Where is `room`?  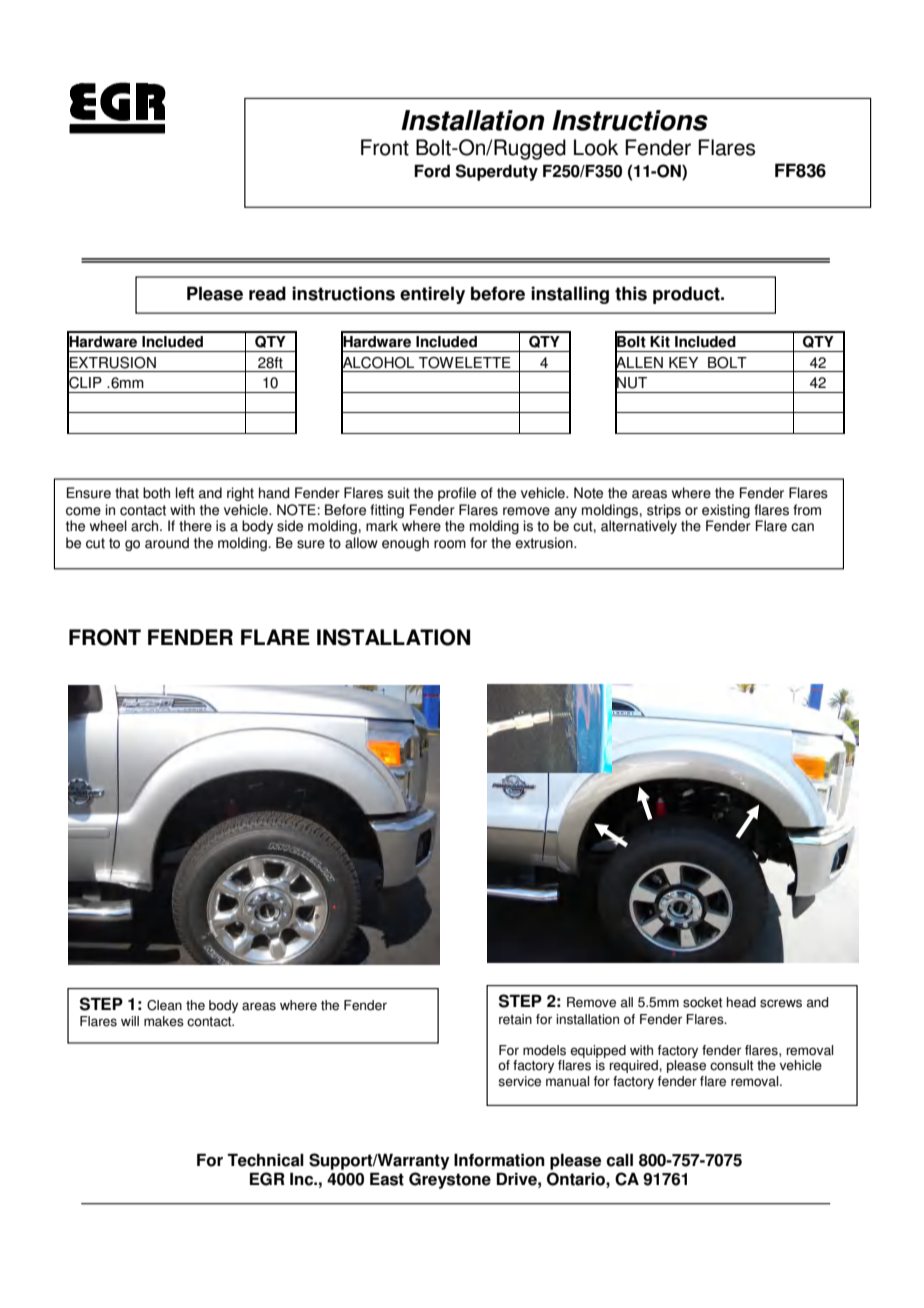 room is located at coordinates (450, 544).
